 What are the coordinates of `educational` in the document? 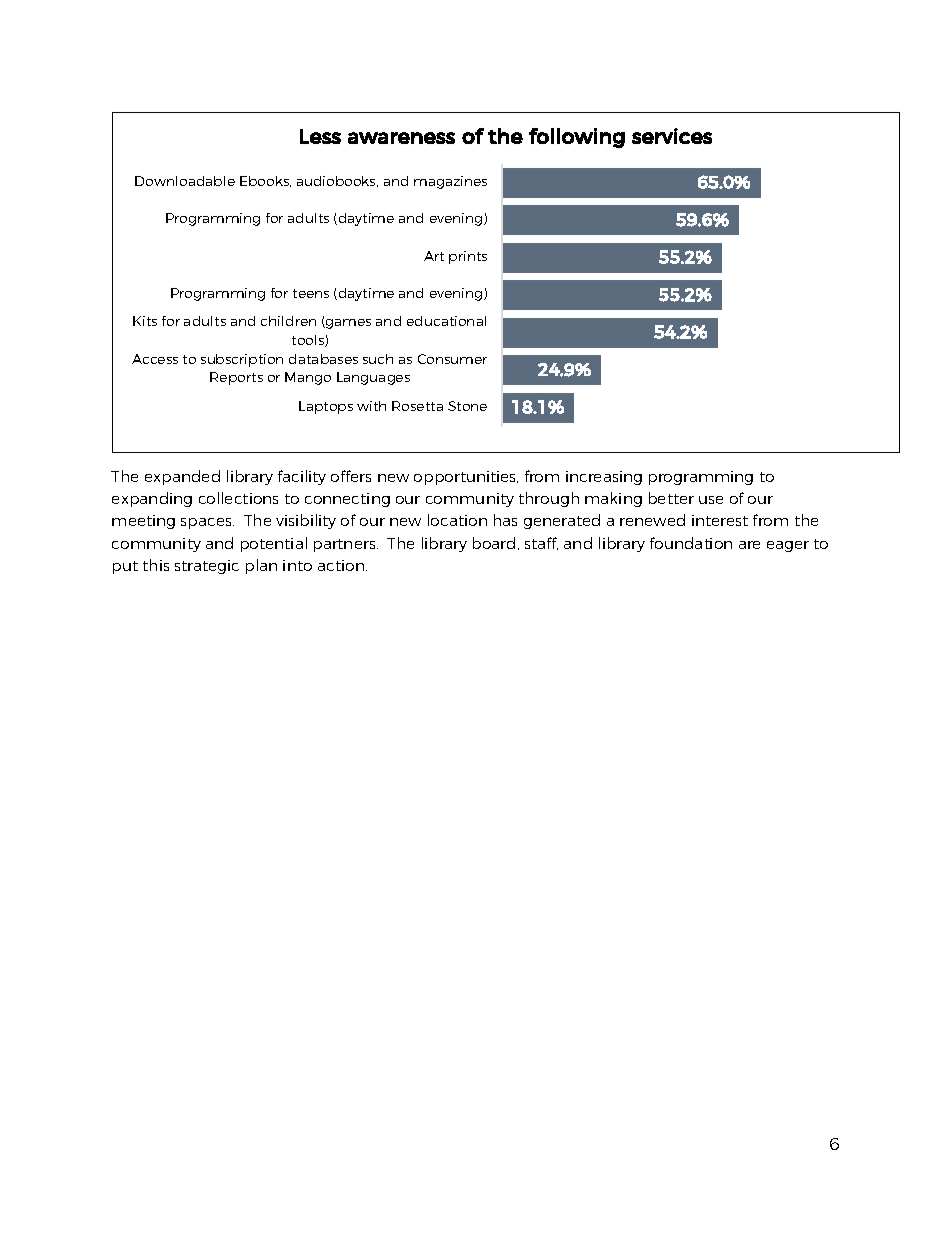 It's located at (446, 321).
